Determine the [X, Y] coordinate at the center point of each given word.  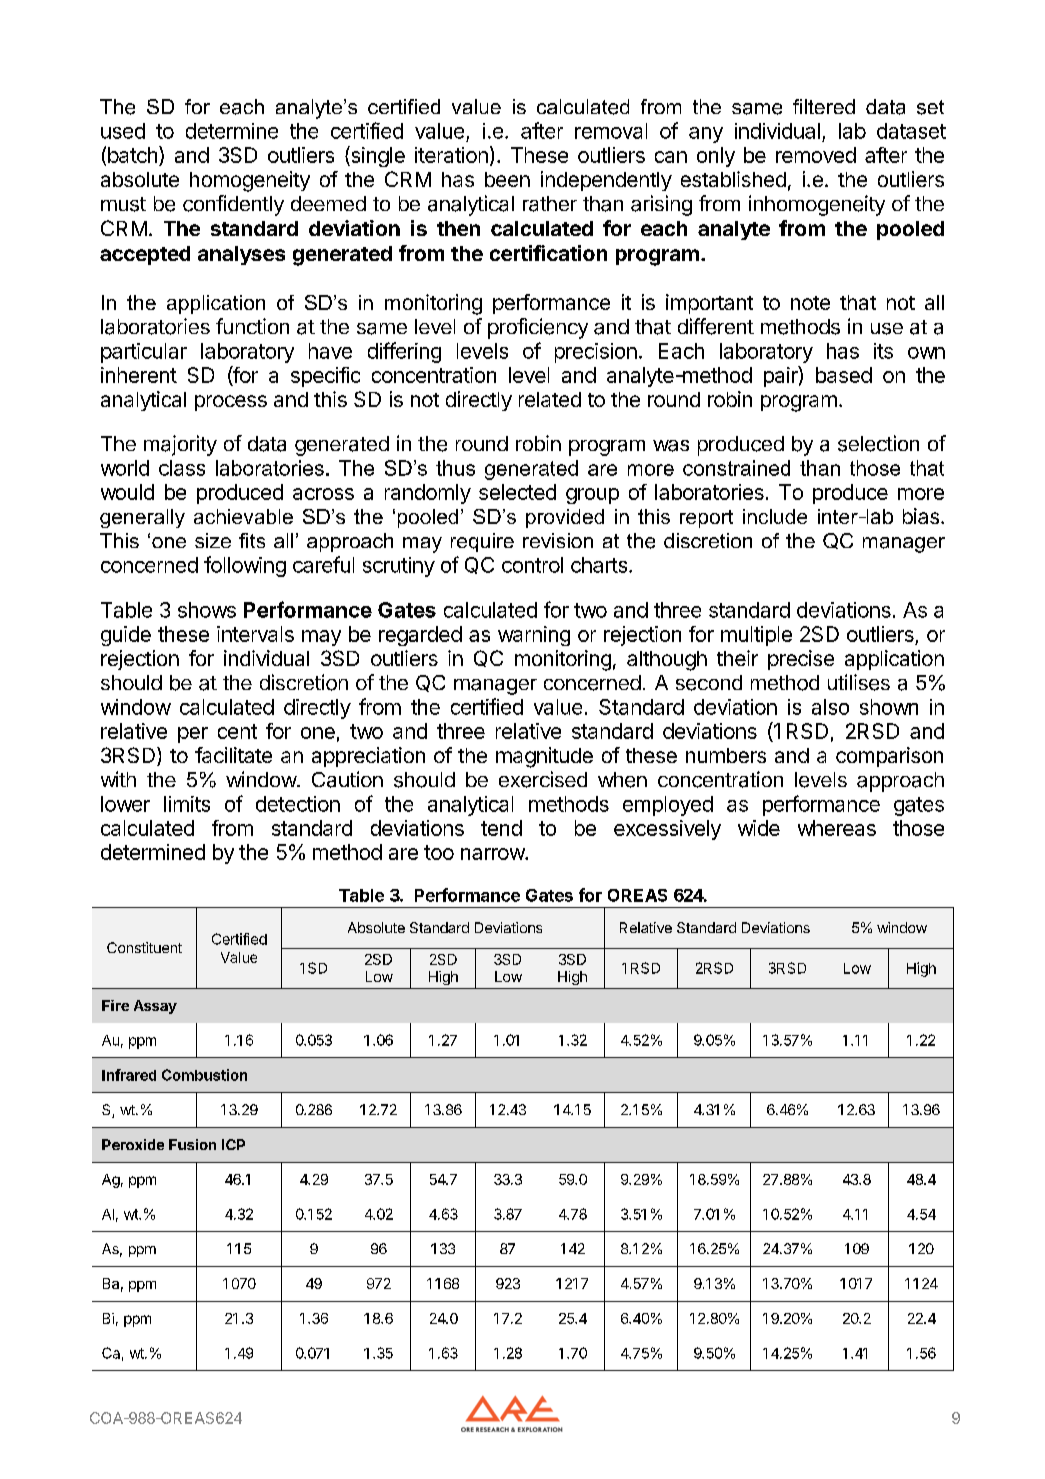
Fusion [192, 1144]
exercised [543, 779]
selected [517, 492]
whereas [837, 828]
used [123, 131]
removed [816, 155]
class [182, 468]
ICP [233, 1144]
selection [878, 443]
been [507, 179]
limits [187, 804]
